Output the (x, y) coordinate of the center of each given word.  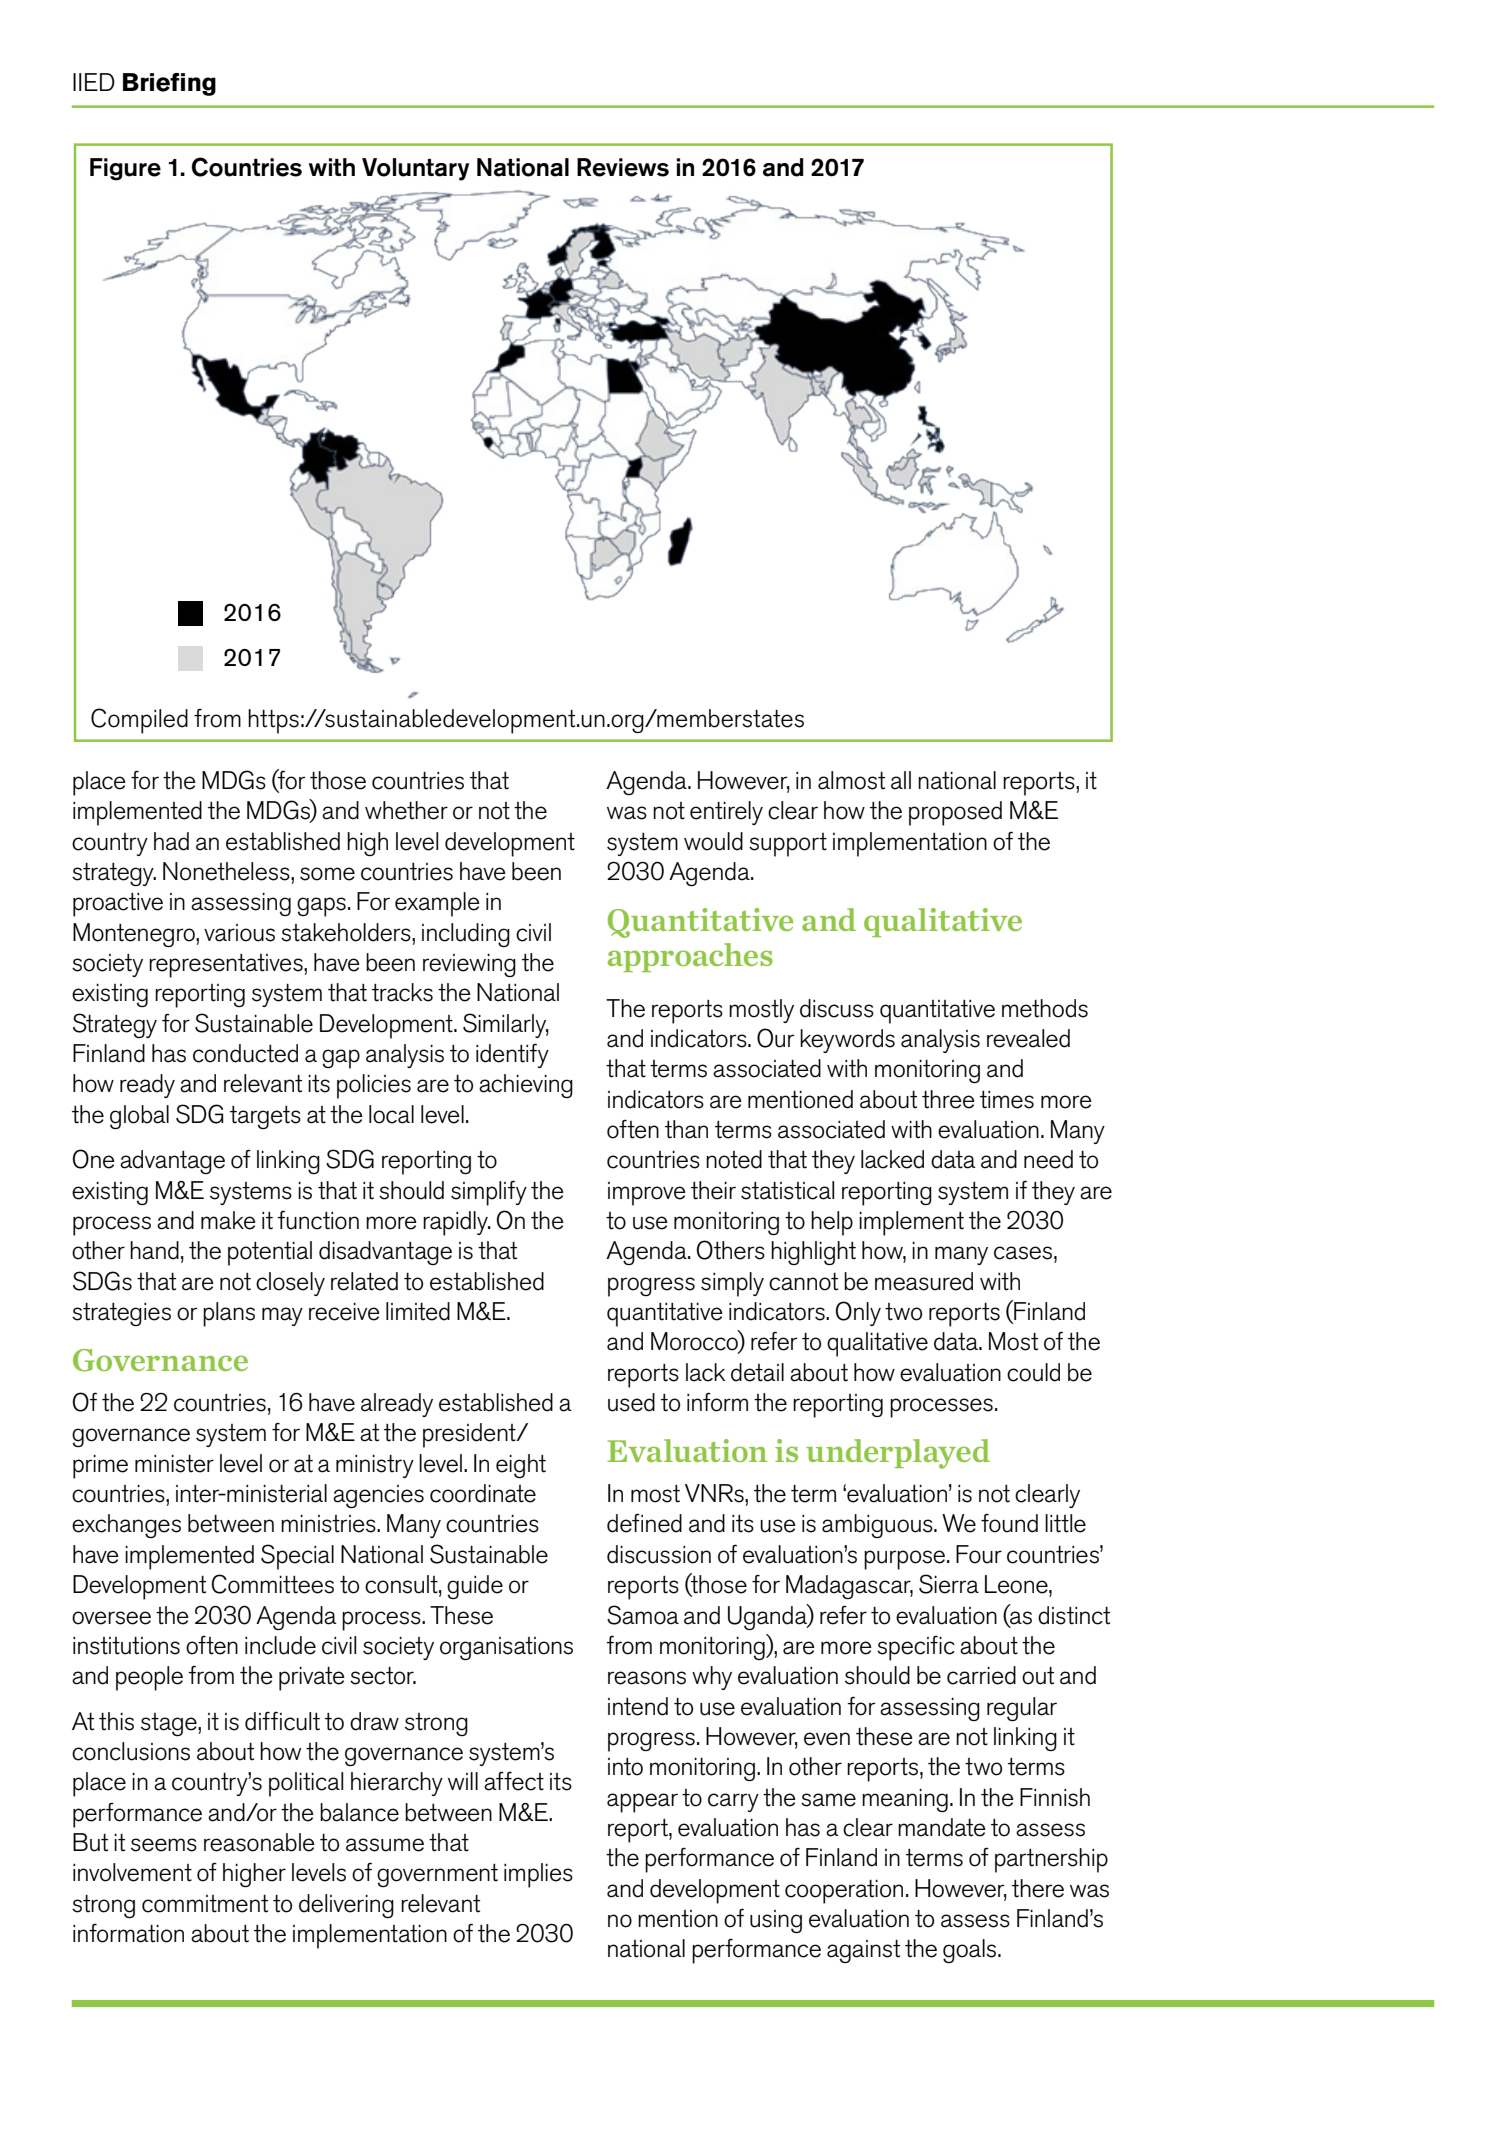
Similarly (506, 1025)
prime (100, 1466)
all (901, 780)
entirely (726, 813)
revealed (1028, 1038)
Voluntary (415, 169)
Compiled (139, 721)
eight (521, 1466)
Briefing (169, 84)
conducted (245, 1053)
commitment (205, 1904)
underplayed (898, 1454)
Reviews (623, 167)
